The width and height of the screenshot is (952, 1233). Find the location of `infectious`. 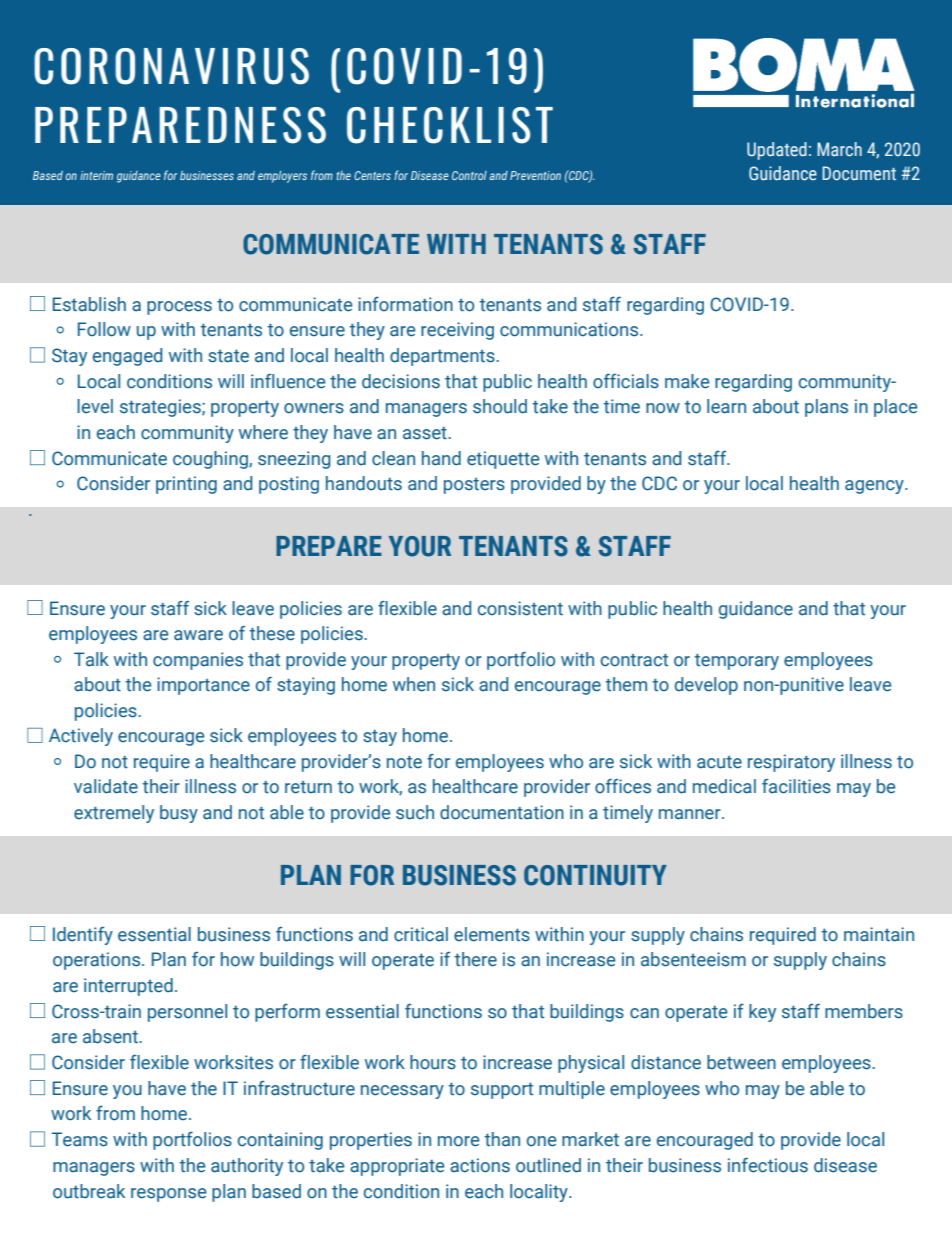

infectious is located at coordinates (768, 1165).
